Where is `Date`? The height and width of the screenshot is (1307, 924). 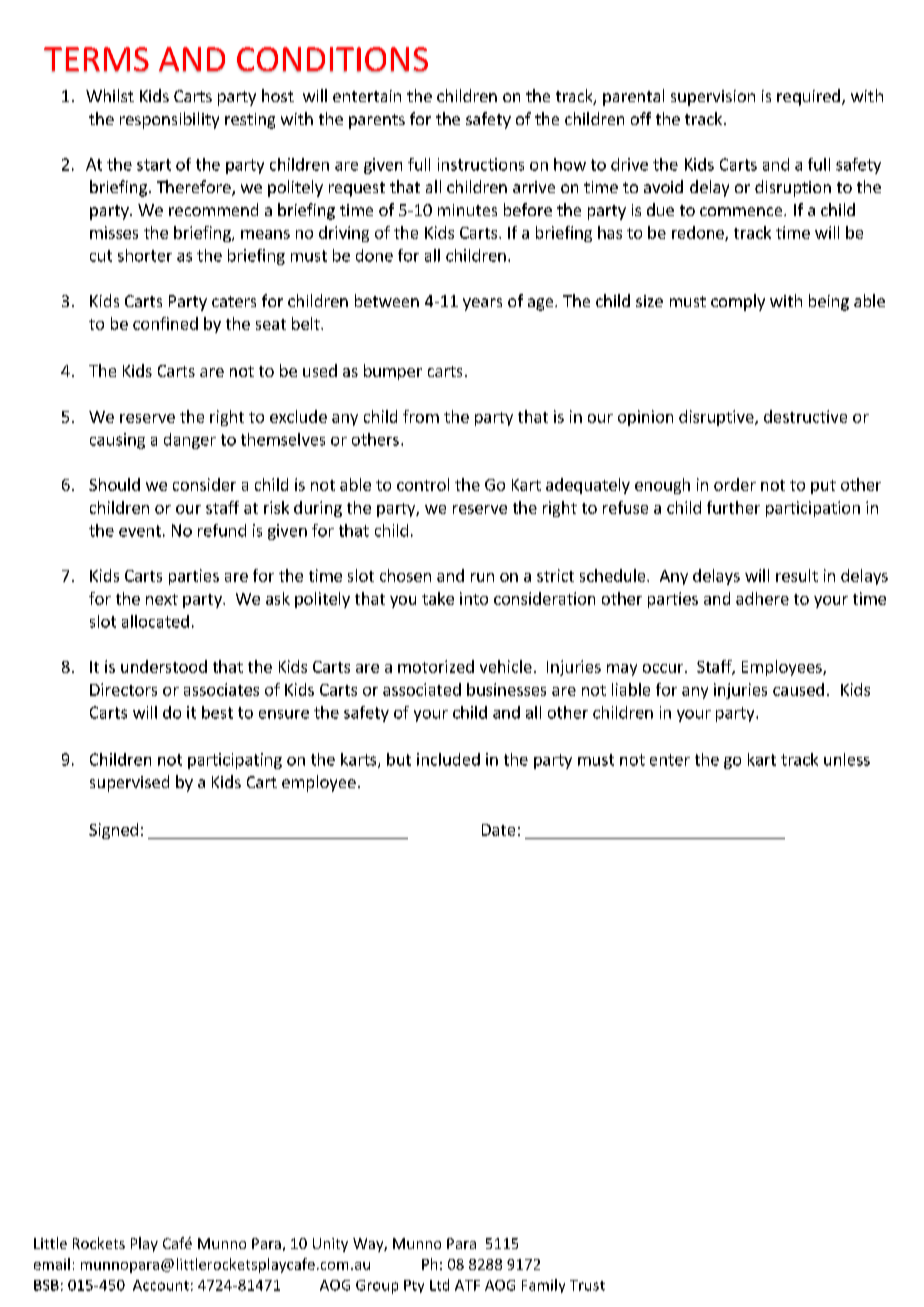
Date is located at coordinates (498, 830).
